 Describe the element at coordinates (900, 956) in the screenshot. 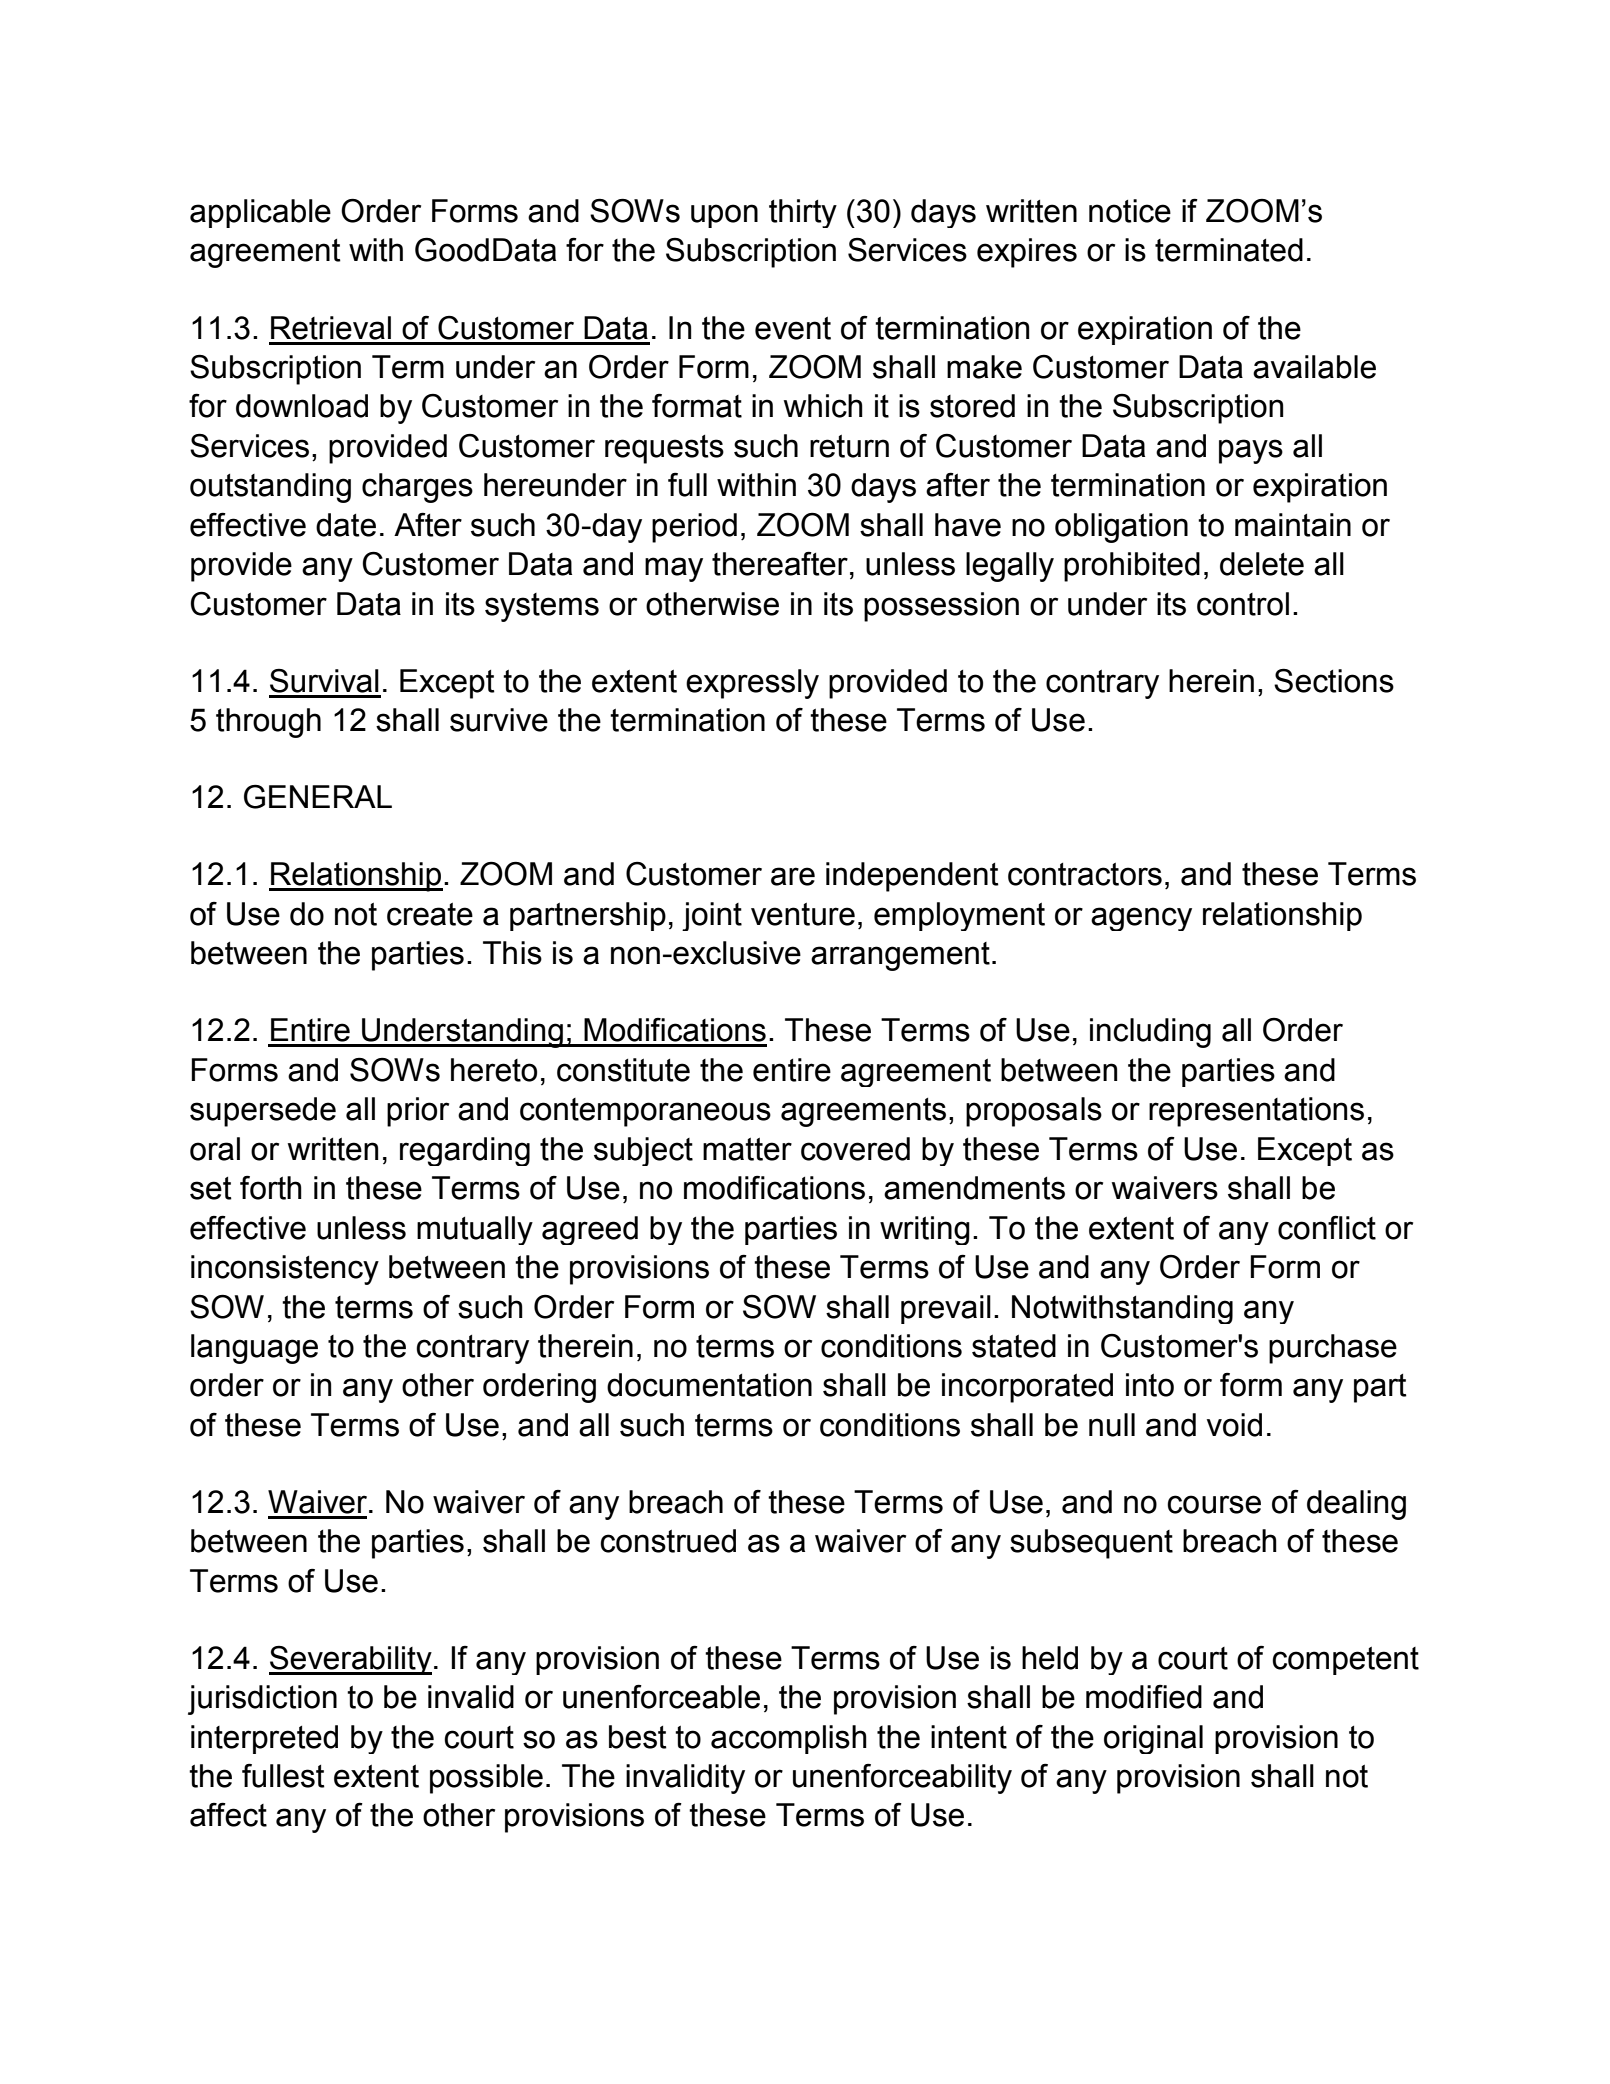

I see `arrangement` at that location.
